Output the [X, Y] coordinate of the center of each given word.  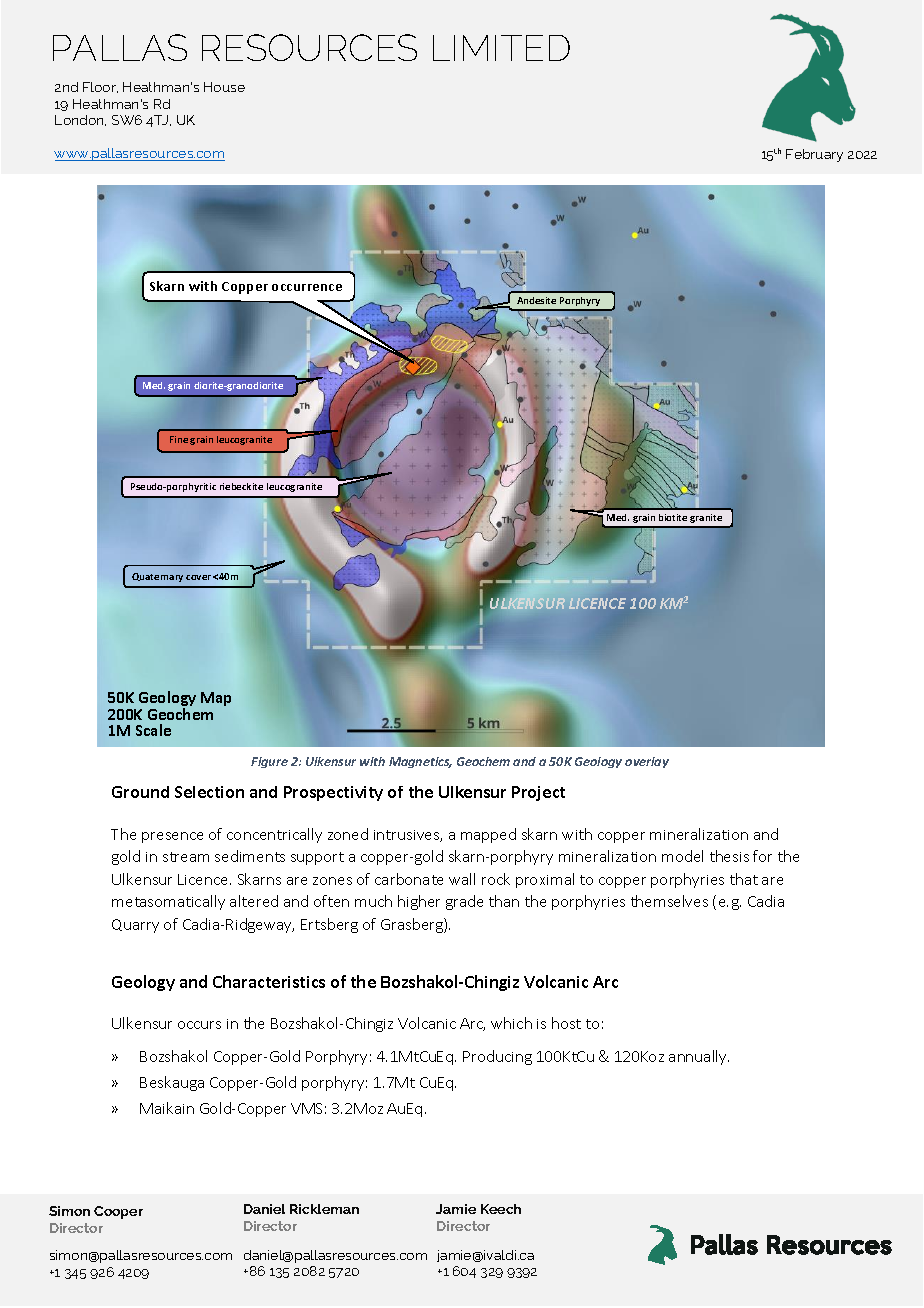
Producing [497, 1057]
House [224, 87]
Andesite [536, 300]
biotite [673, 517]
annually [699, 1057]
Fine [179, 439]
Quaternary [157, 577]
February [814, 155]
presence [172, 837]
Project [538, 793]
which [511, 1023]
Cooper [118, 1212]
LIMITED [501, 48]
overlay [647, 762]
